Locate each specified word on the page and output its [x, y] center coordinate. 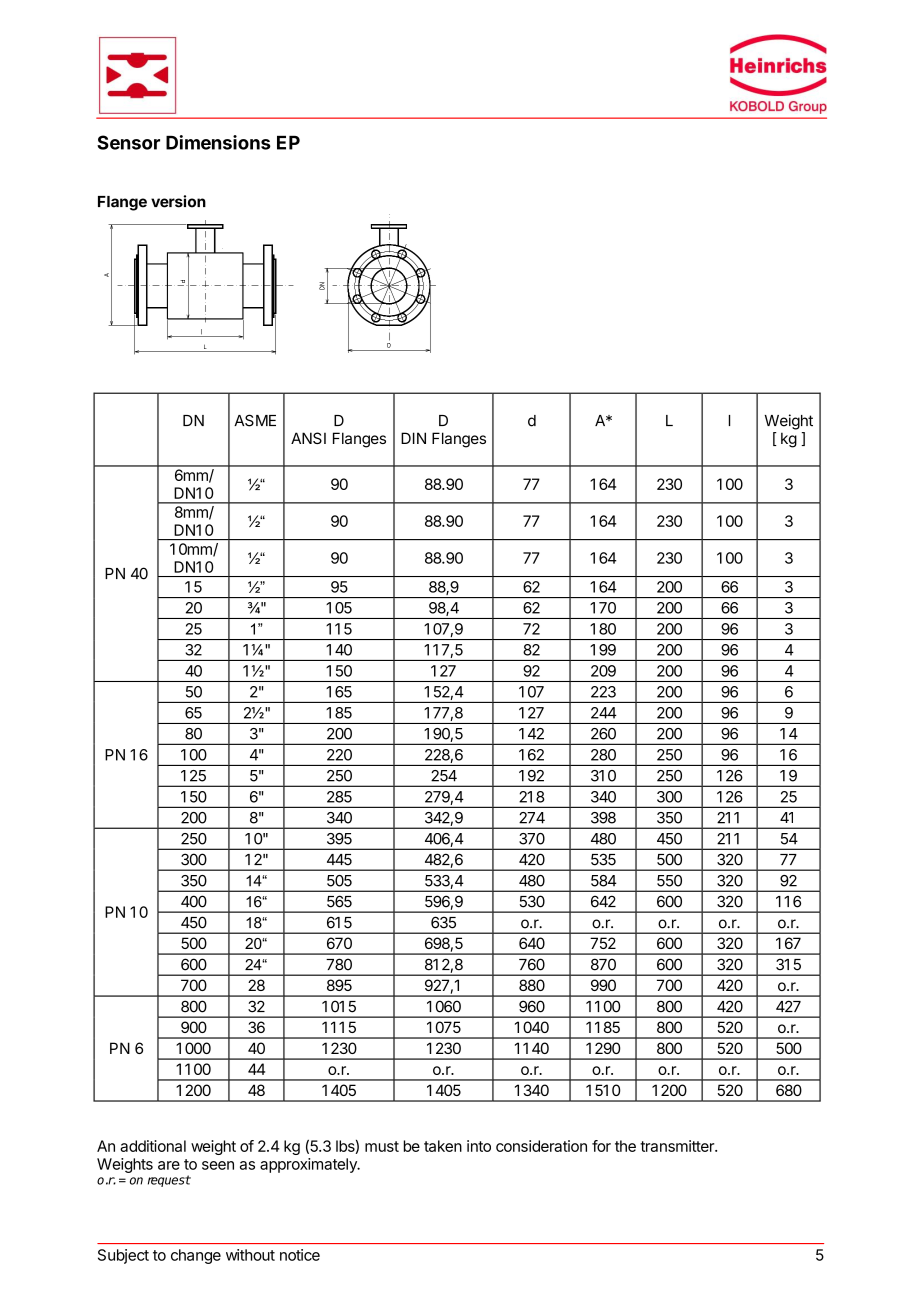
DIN [413, 438]
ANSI [308, 438]
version [178, 201]
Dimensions [218, 142]
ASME [255, 420]
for [601, 1146]
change [196, 1256]
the [625, 1146]
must [382, 1146]
